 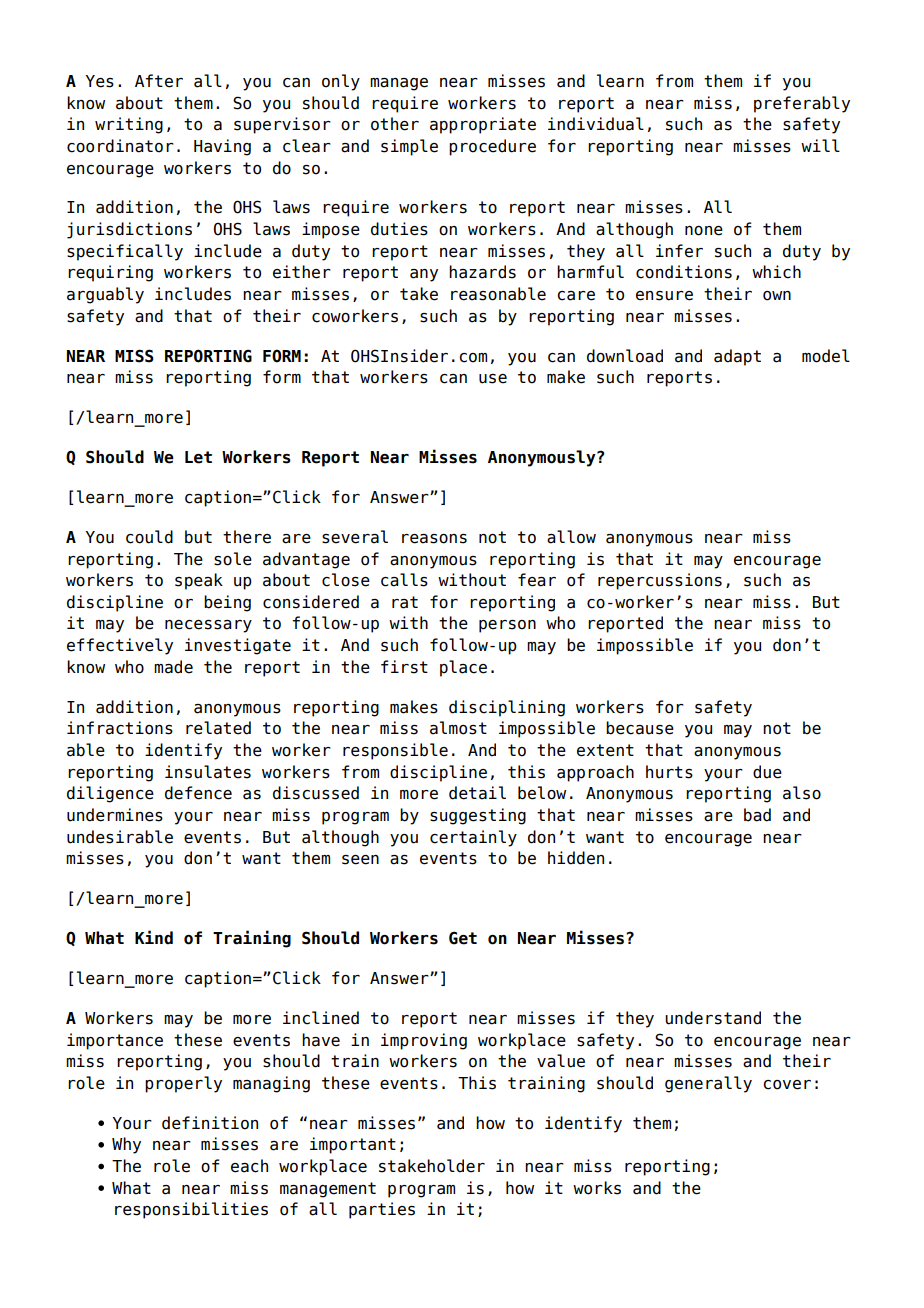 I want to click on bad, so click(x=757, y=815).
